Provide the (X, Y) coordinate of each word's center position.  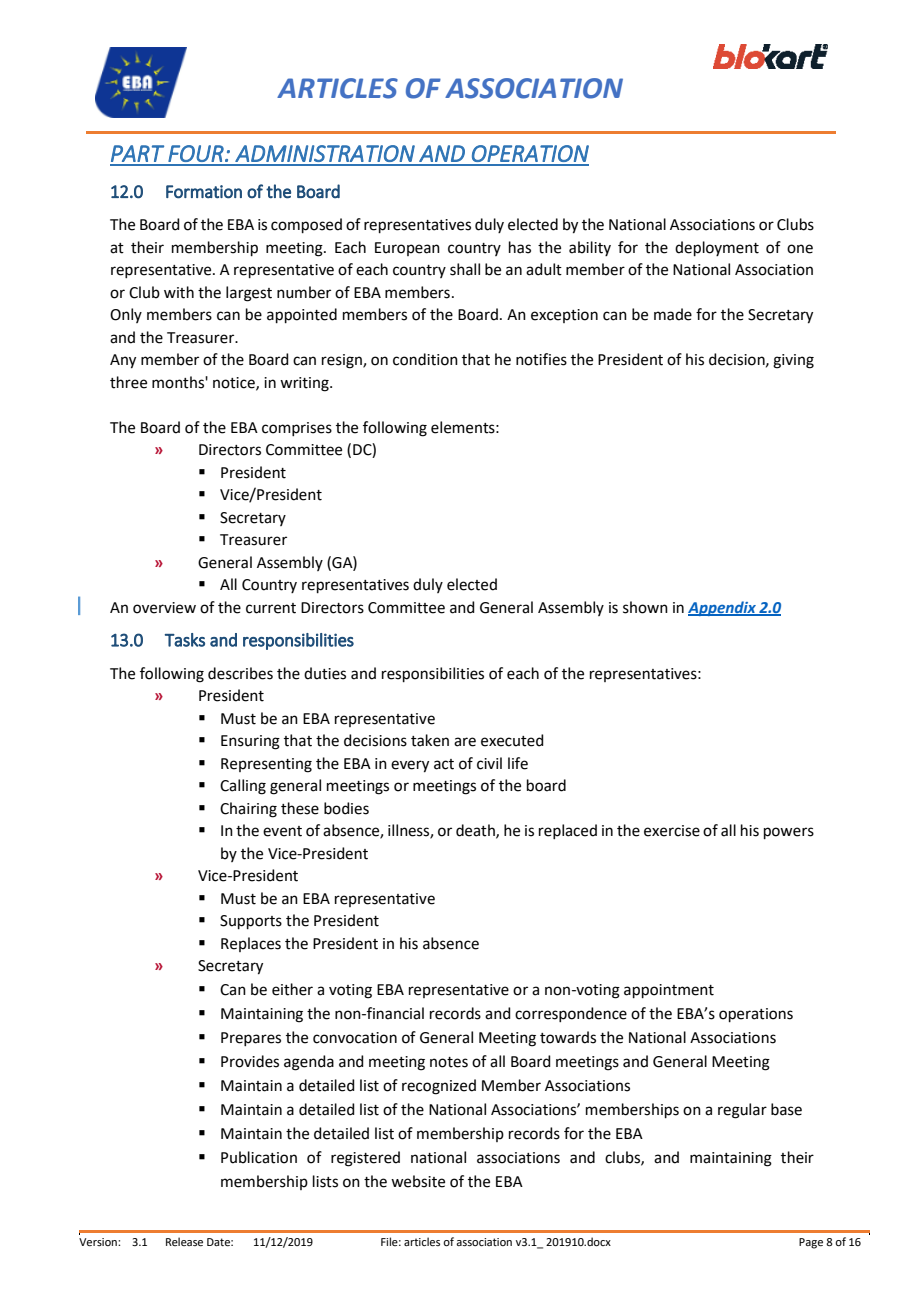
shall (465, 269)
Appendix (723, 608)
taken (430, 740)
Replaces (251, 944)
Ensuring (250, 742)
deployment (717, 248)
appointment (669, 991)
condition (425, 359)
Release (184, 1241)
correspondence (571, 1014)
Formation (204, 192)
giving (793, 361)
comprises (297, 429)
